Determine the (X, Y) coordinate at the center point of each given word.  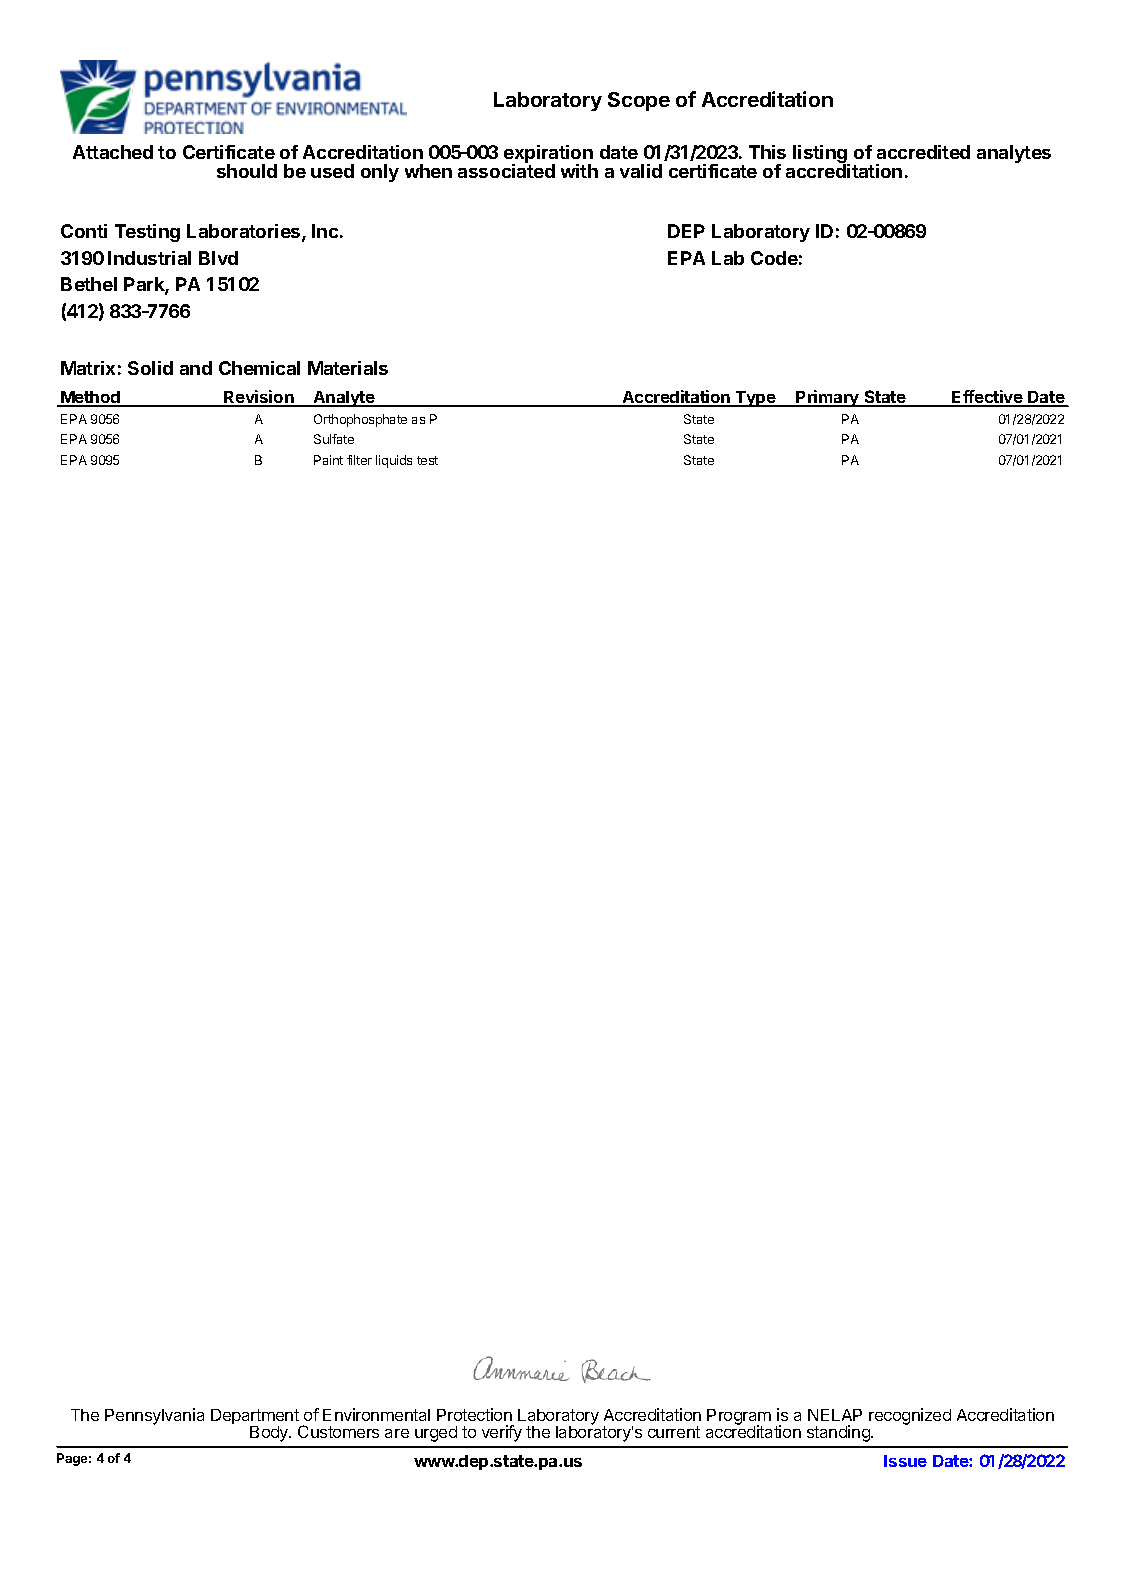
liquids (394, 461)
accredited (923, 152)
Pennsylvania (154, 1416)
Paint (328, 460)
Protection (474, 1414)
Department (256, 1418)
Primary (828, 398)
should (247, 171)
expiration (548, 155)
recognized (910, 1416)
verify (502, 1433)
